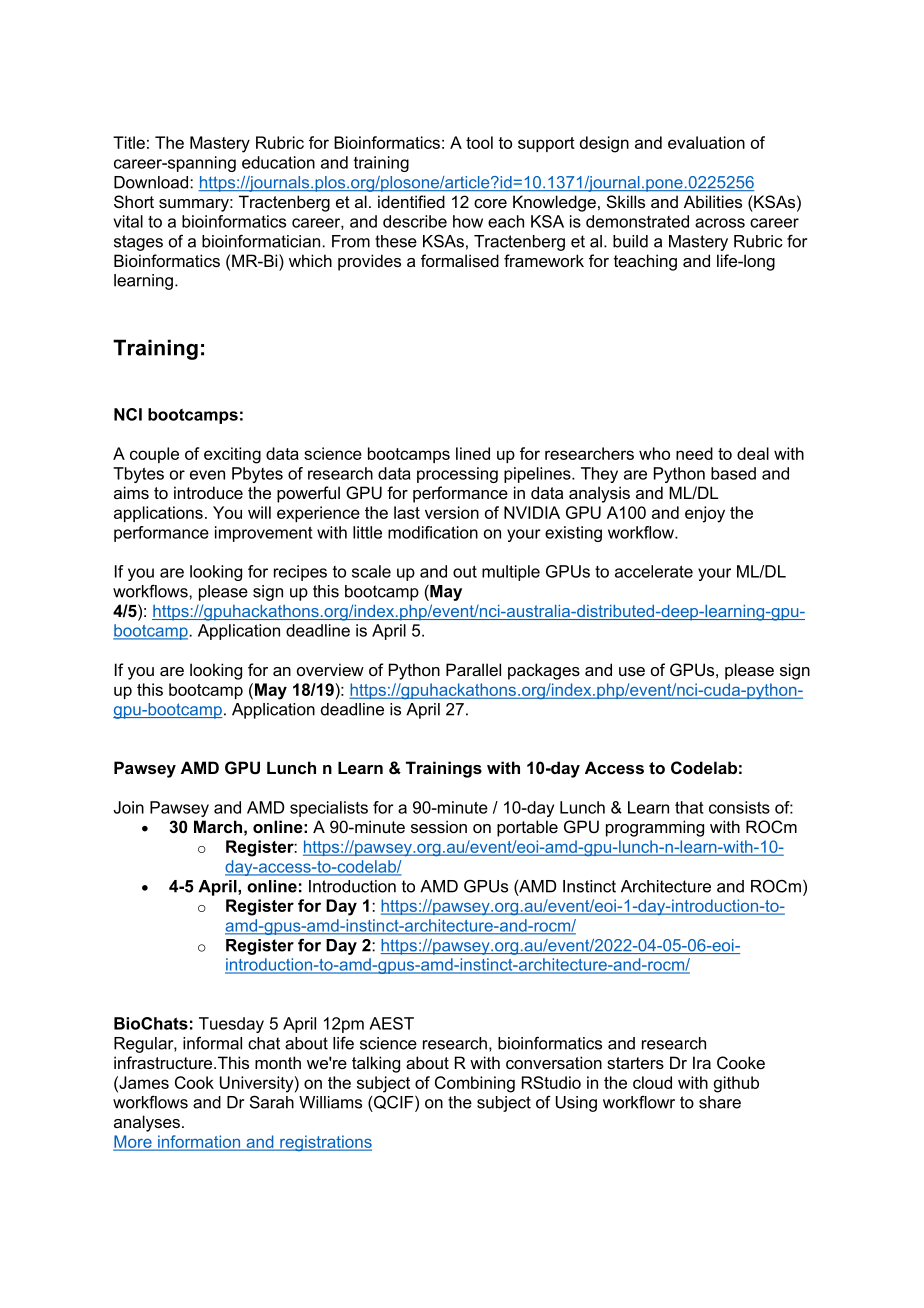 Image resolution: width=924 pixels, height=1308 pixels. Describe the element at coordinates (439, 826) in the screenshot. I see `session` at that location.
